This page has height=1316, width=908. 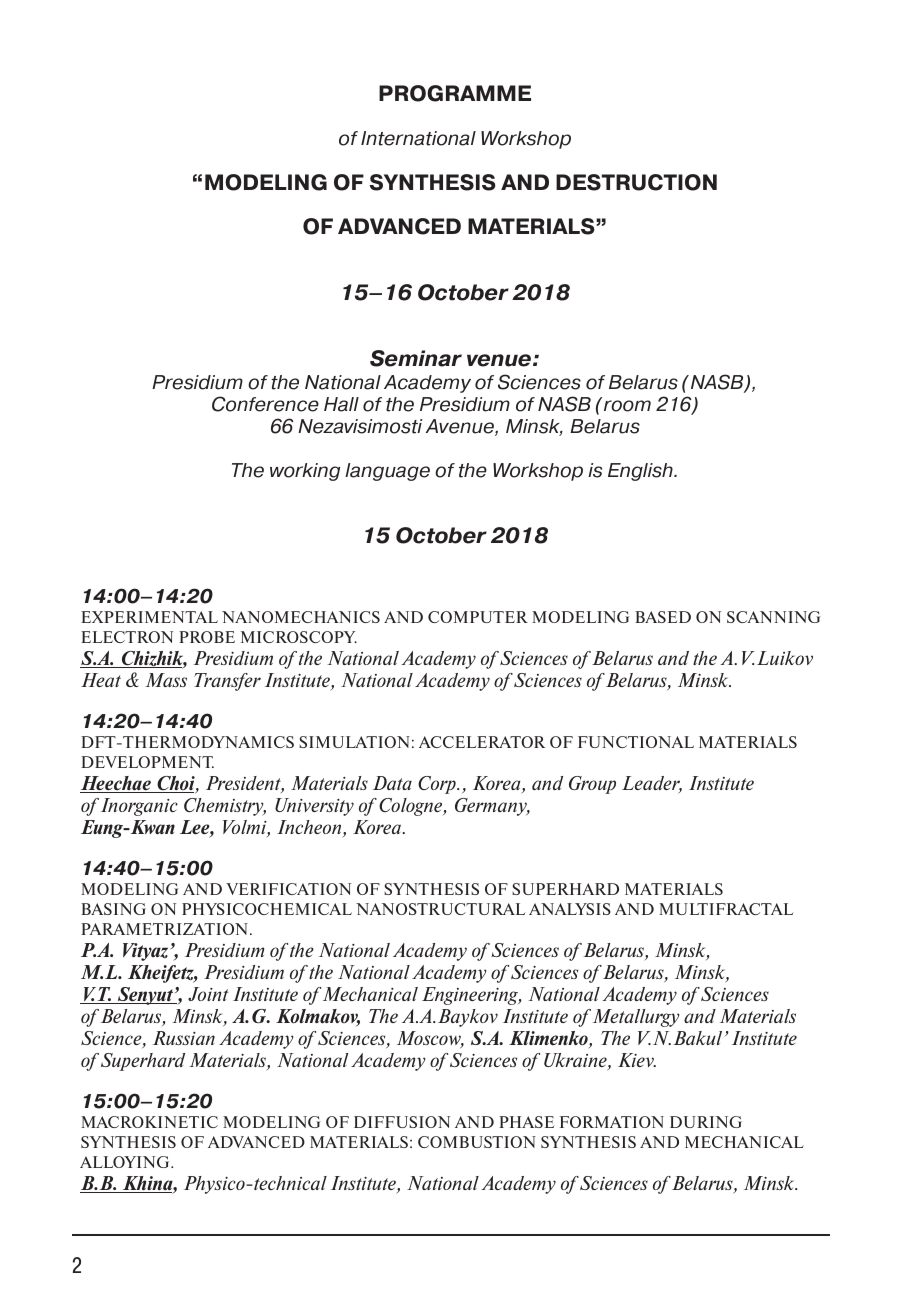 I want to click on PROBE, so click(x=207, y=637).
